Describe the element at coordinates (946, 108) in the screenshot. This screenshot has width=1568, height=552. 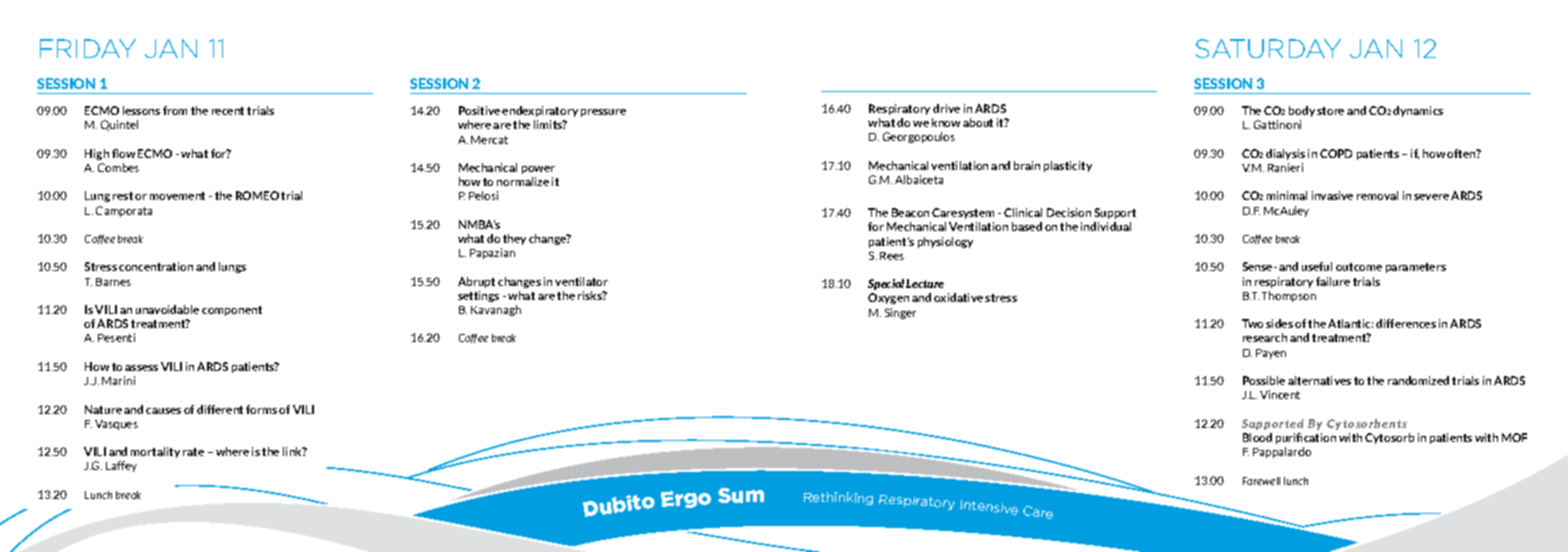
I see `drive` at that location.
